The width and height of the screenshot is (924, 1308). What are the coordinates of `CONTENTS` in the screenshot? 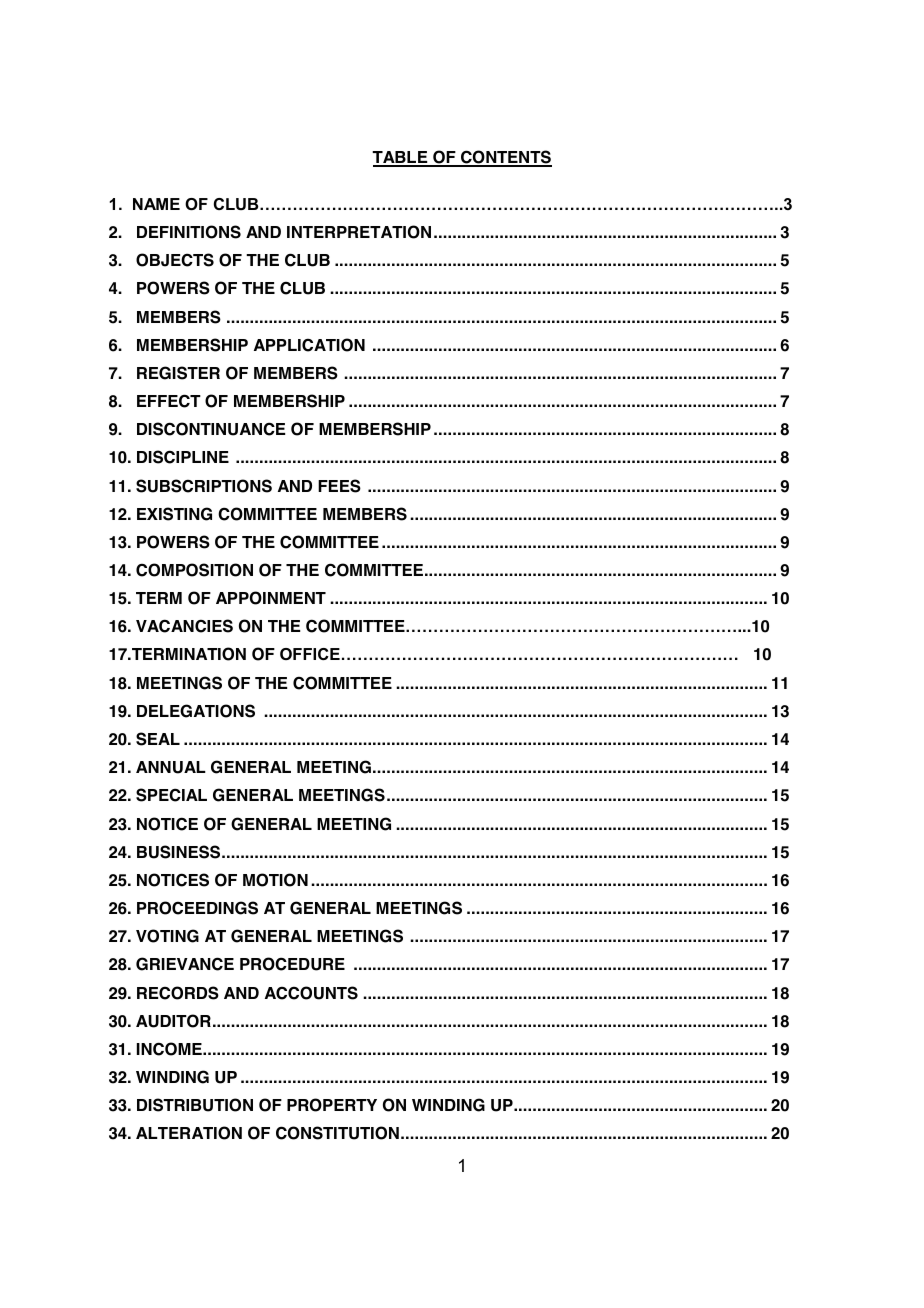 It's located at (505, 158).
